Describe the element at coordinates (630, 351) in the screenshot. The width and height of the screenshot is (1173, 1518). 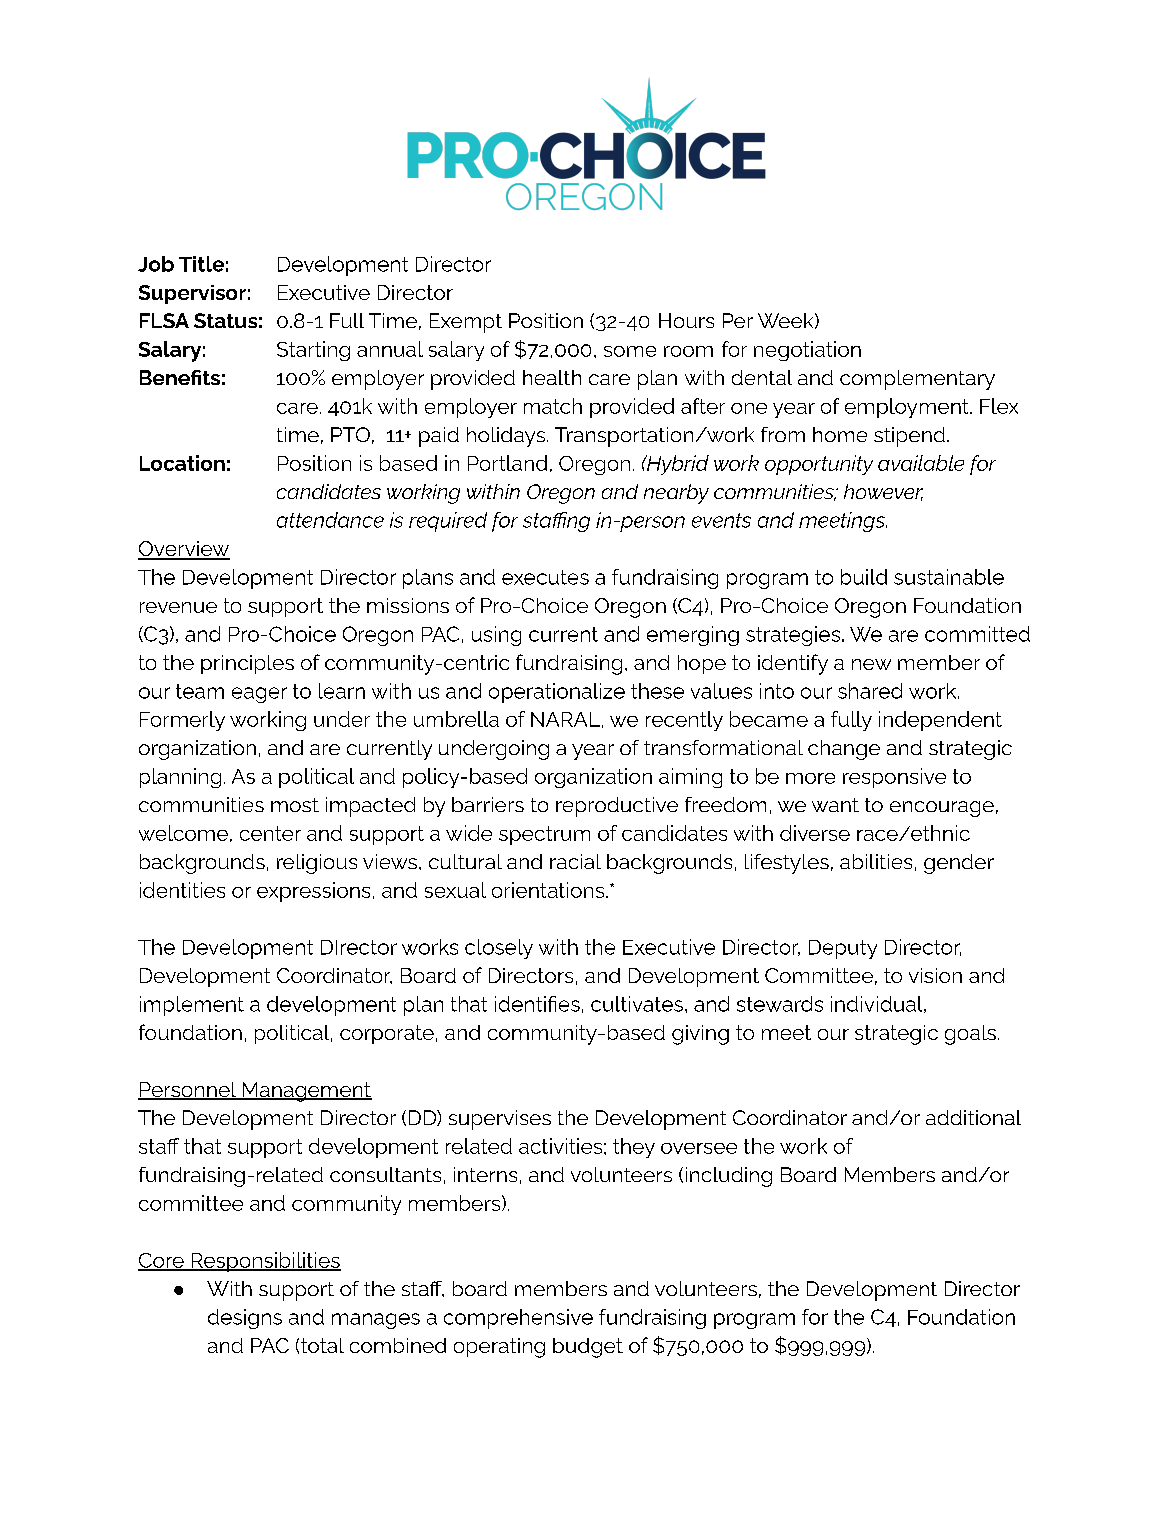
I see `some` at that location.
